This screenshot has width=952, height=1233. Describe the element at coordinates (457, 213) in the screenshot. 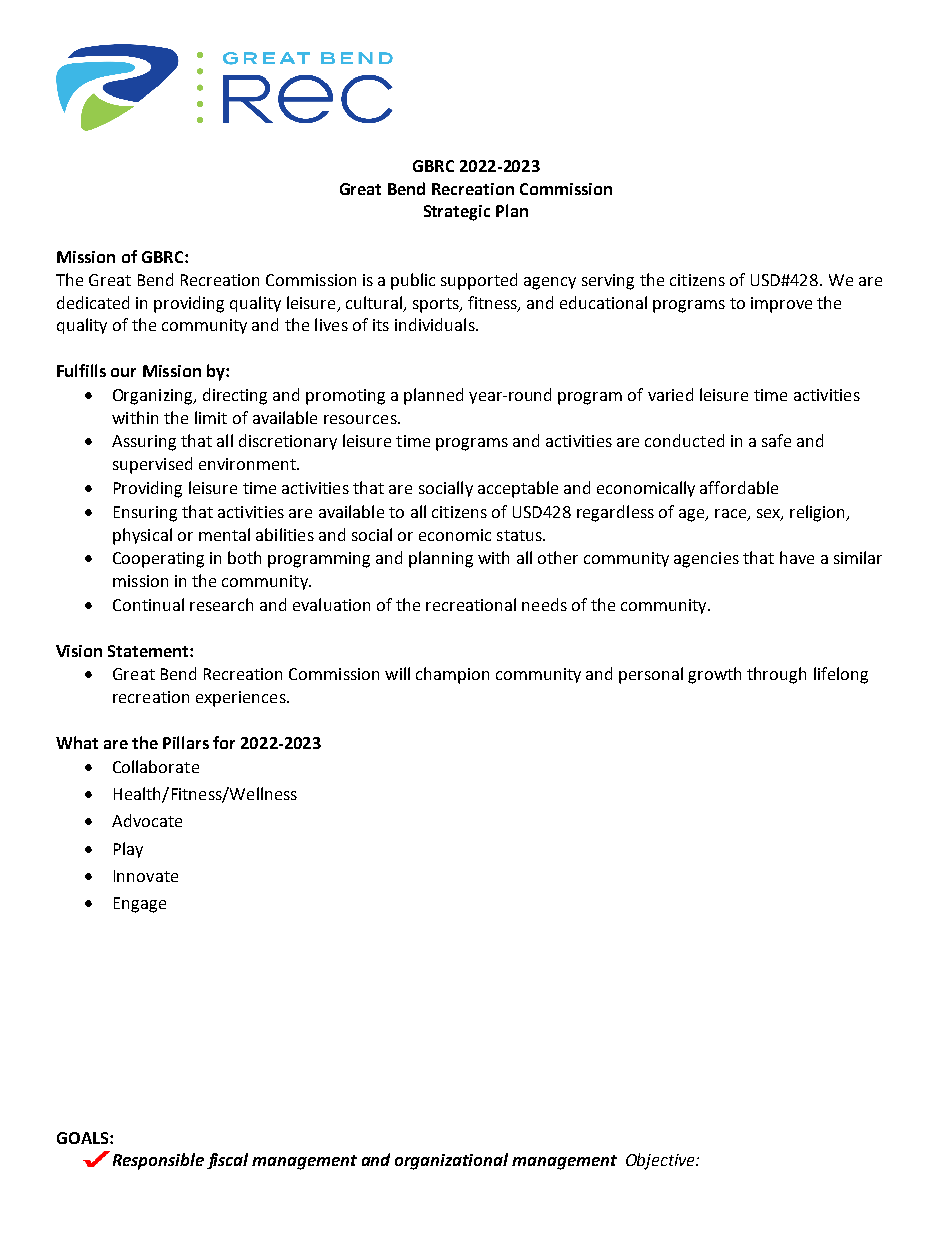

I see `Strategic` at that location.
